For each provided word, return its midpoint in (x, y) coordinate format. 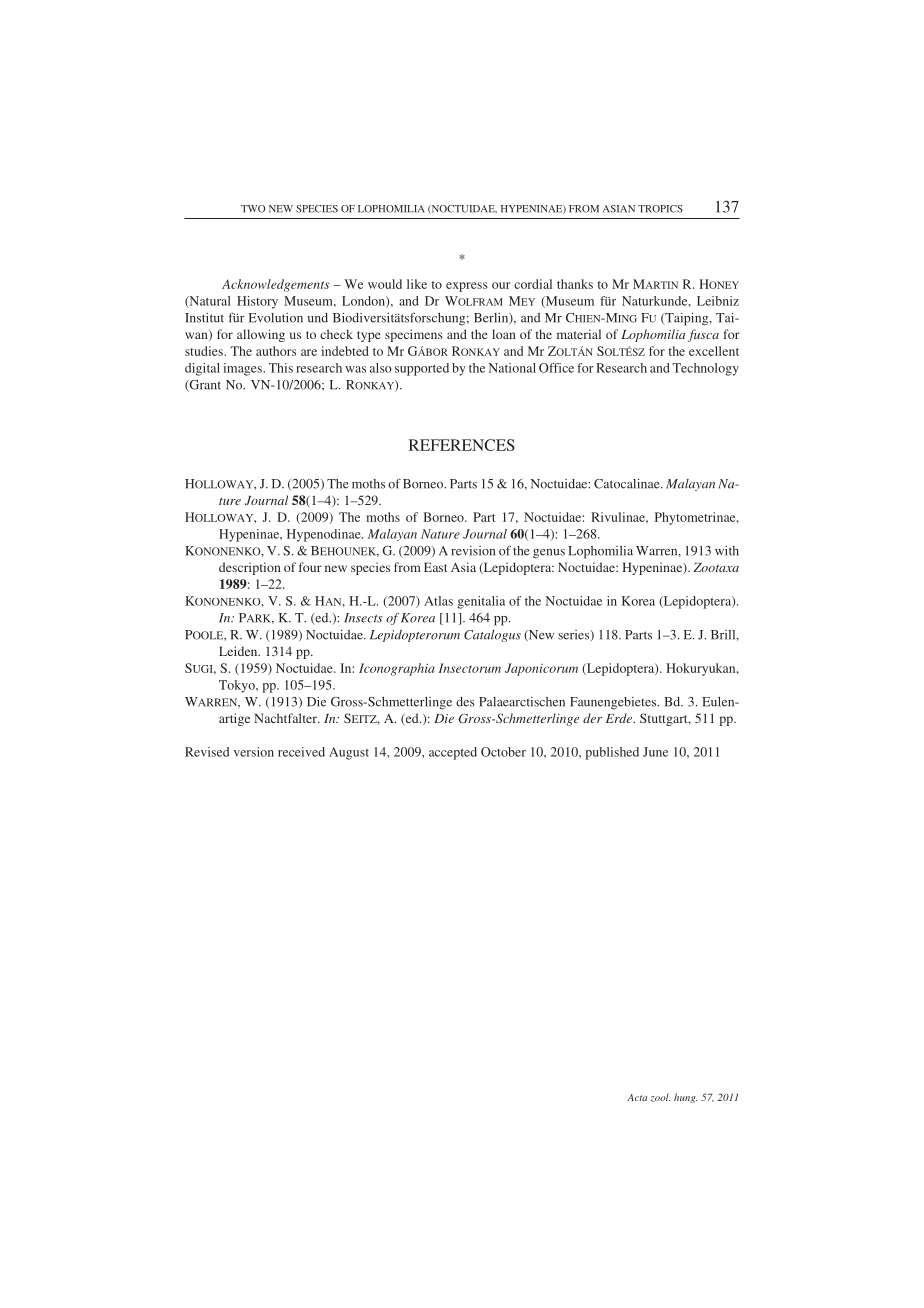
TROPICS (660, 209)
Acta (637, 1097)
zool (660, 1097)
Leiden (239, 651)
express (467, 287)
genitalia (481, 602)
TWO (253, 209)
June (655, 752)
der (592, 718)
